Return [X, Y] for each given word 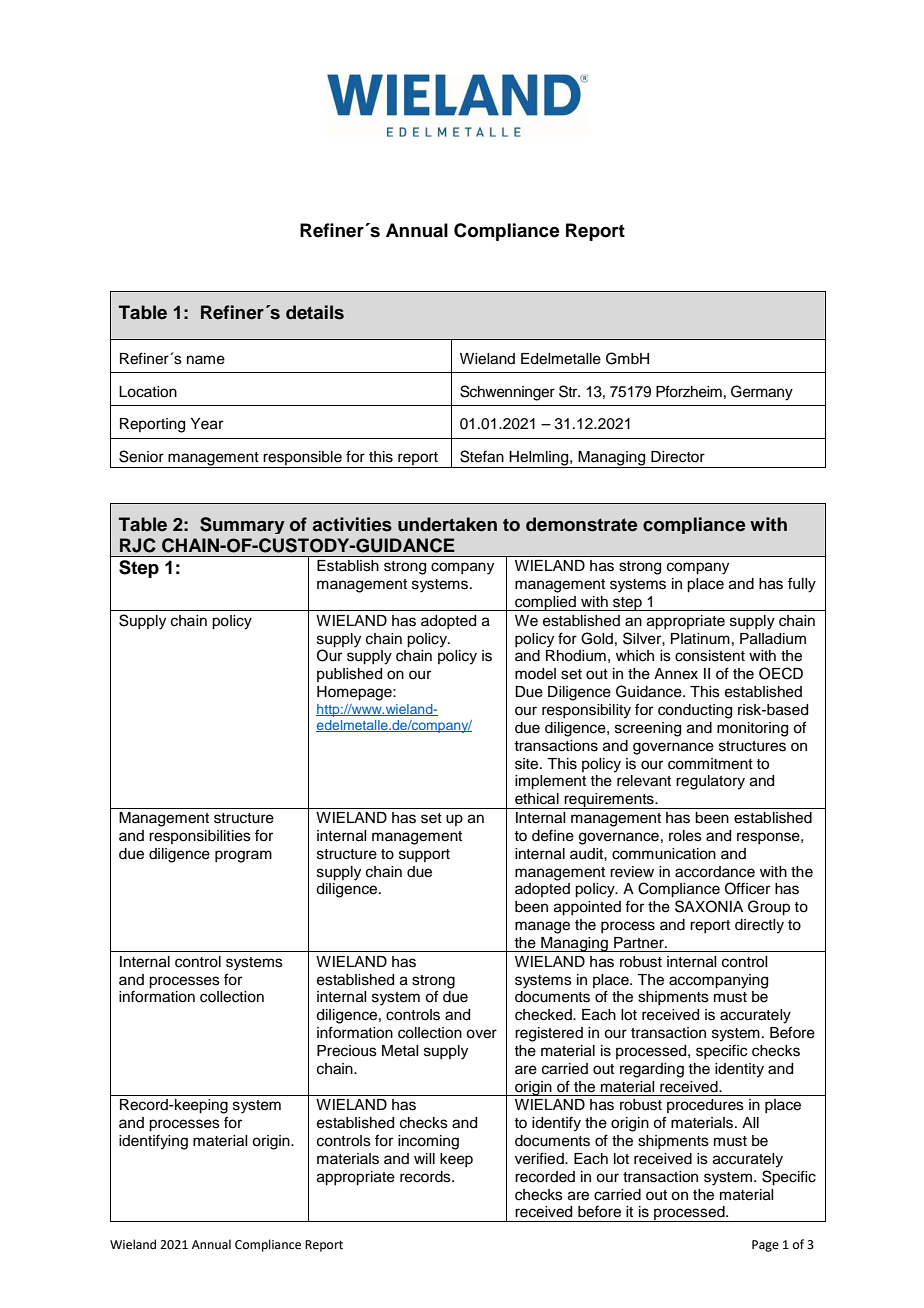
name [206, 360]
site [528, 764]
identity [739, 1070]
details [315, 312]
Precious [347, 1051]
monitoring [752, 729]
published [349, 675]
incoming [428, 1142]
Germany [762, 393]
